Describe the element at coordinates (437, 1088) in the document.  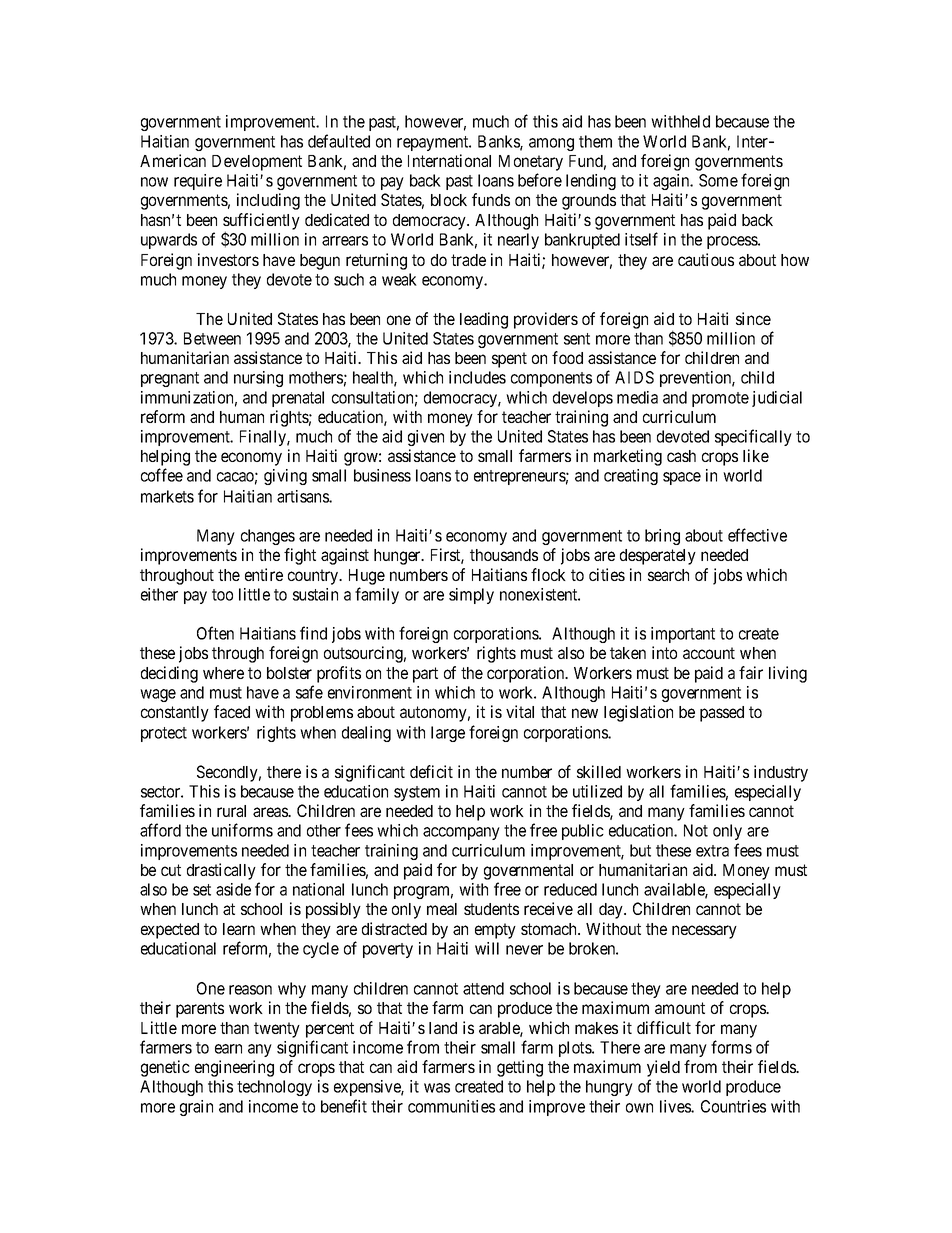
I see `was` at that location.
